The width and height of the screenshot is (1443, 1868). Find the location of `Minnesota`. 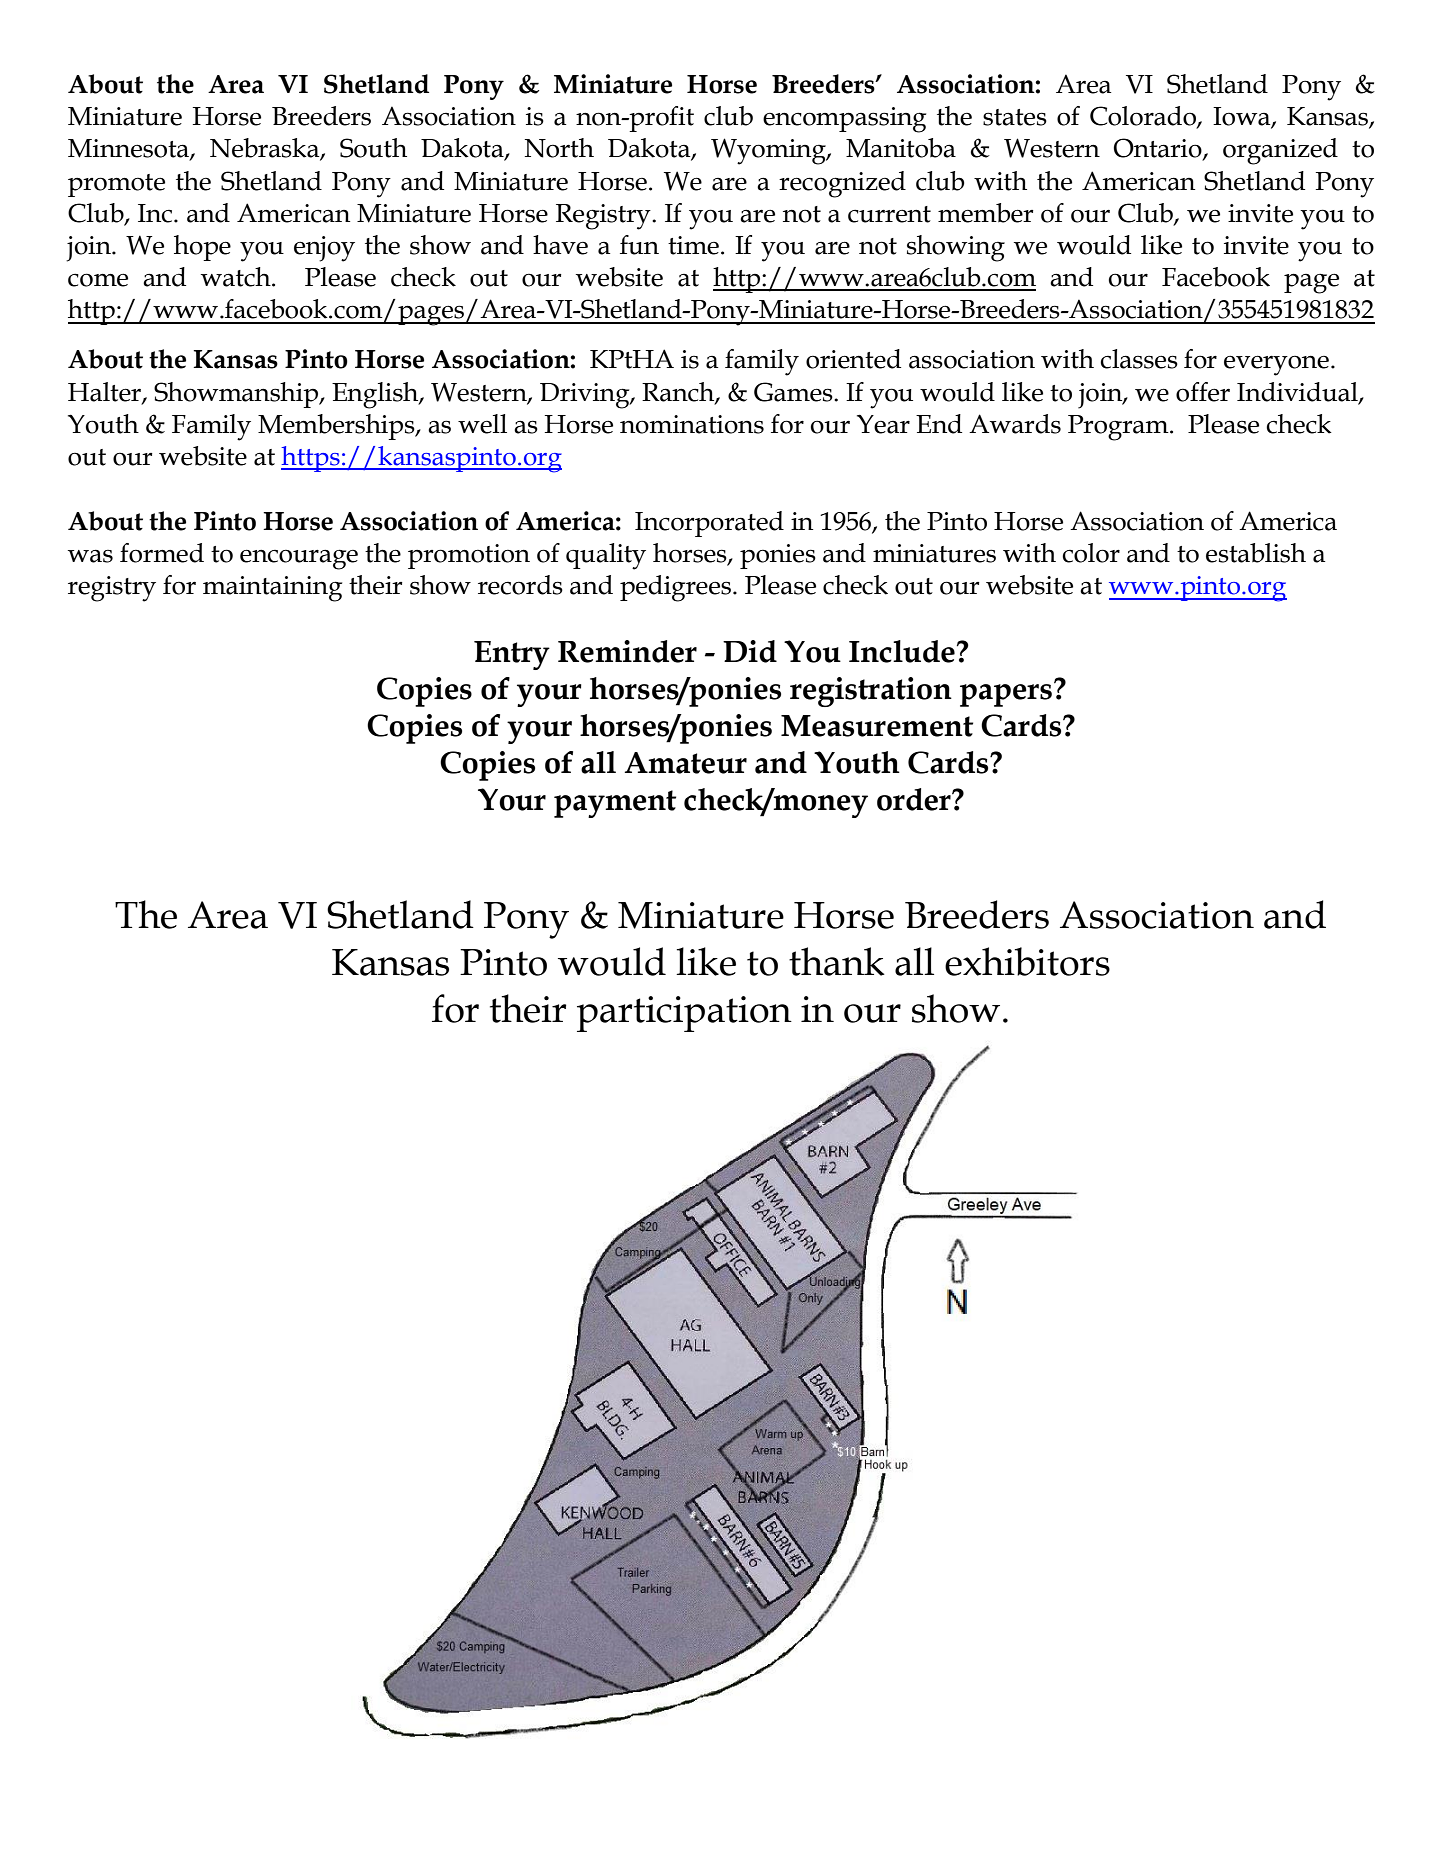

Minnesota is located at coordinates (129, 149).
